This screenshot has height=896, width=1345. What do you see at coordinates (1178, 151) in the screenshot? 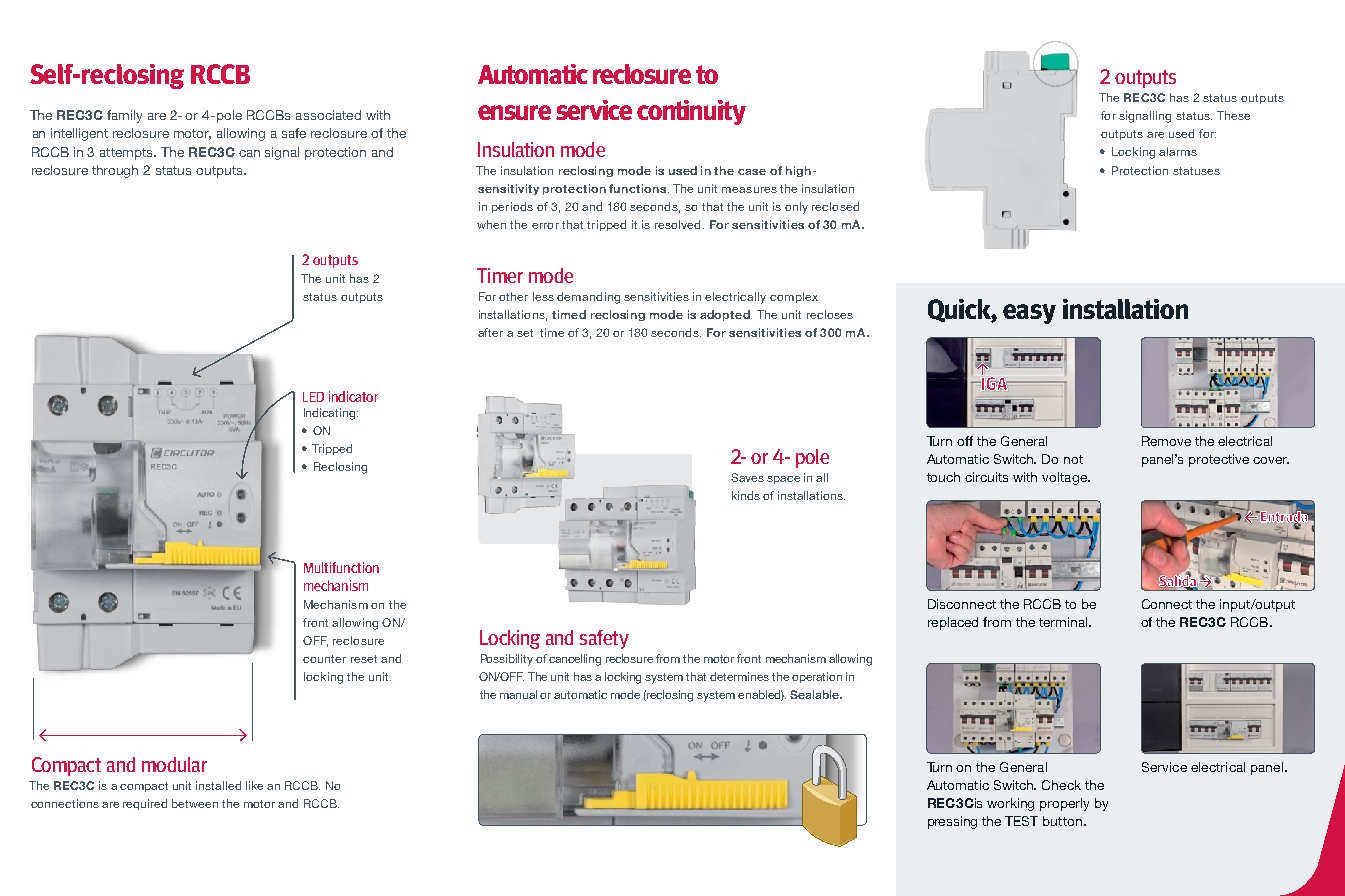
I see `alarms` at bounding box center [1178, 151].
